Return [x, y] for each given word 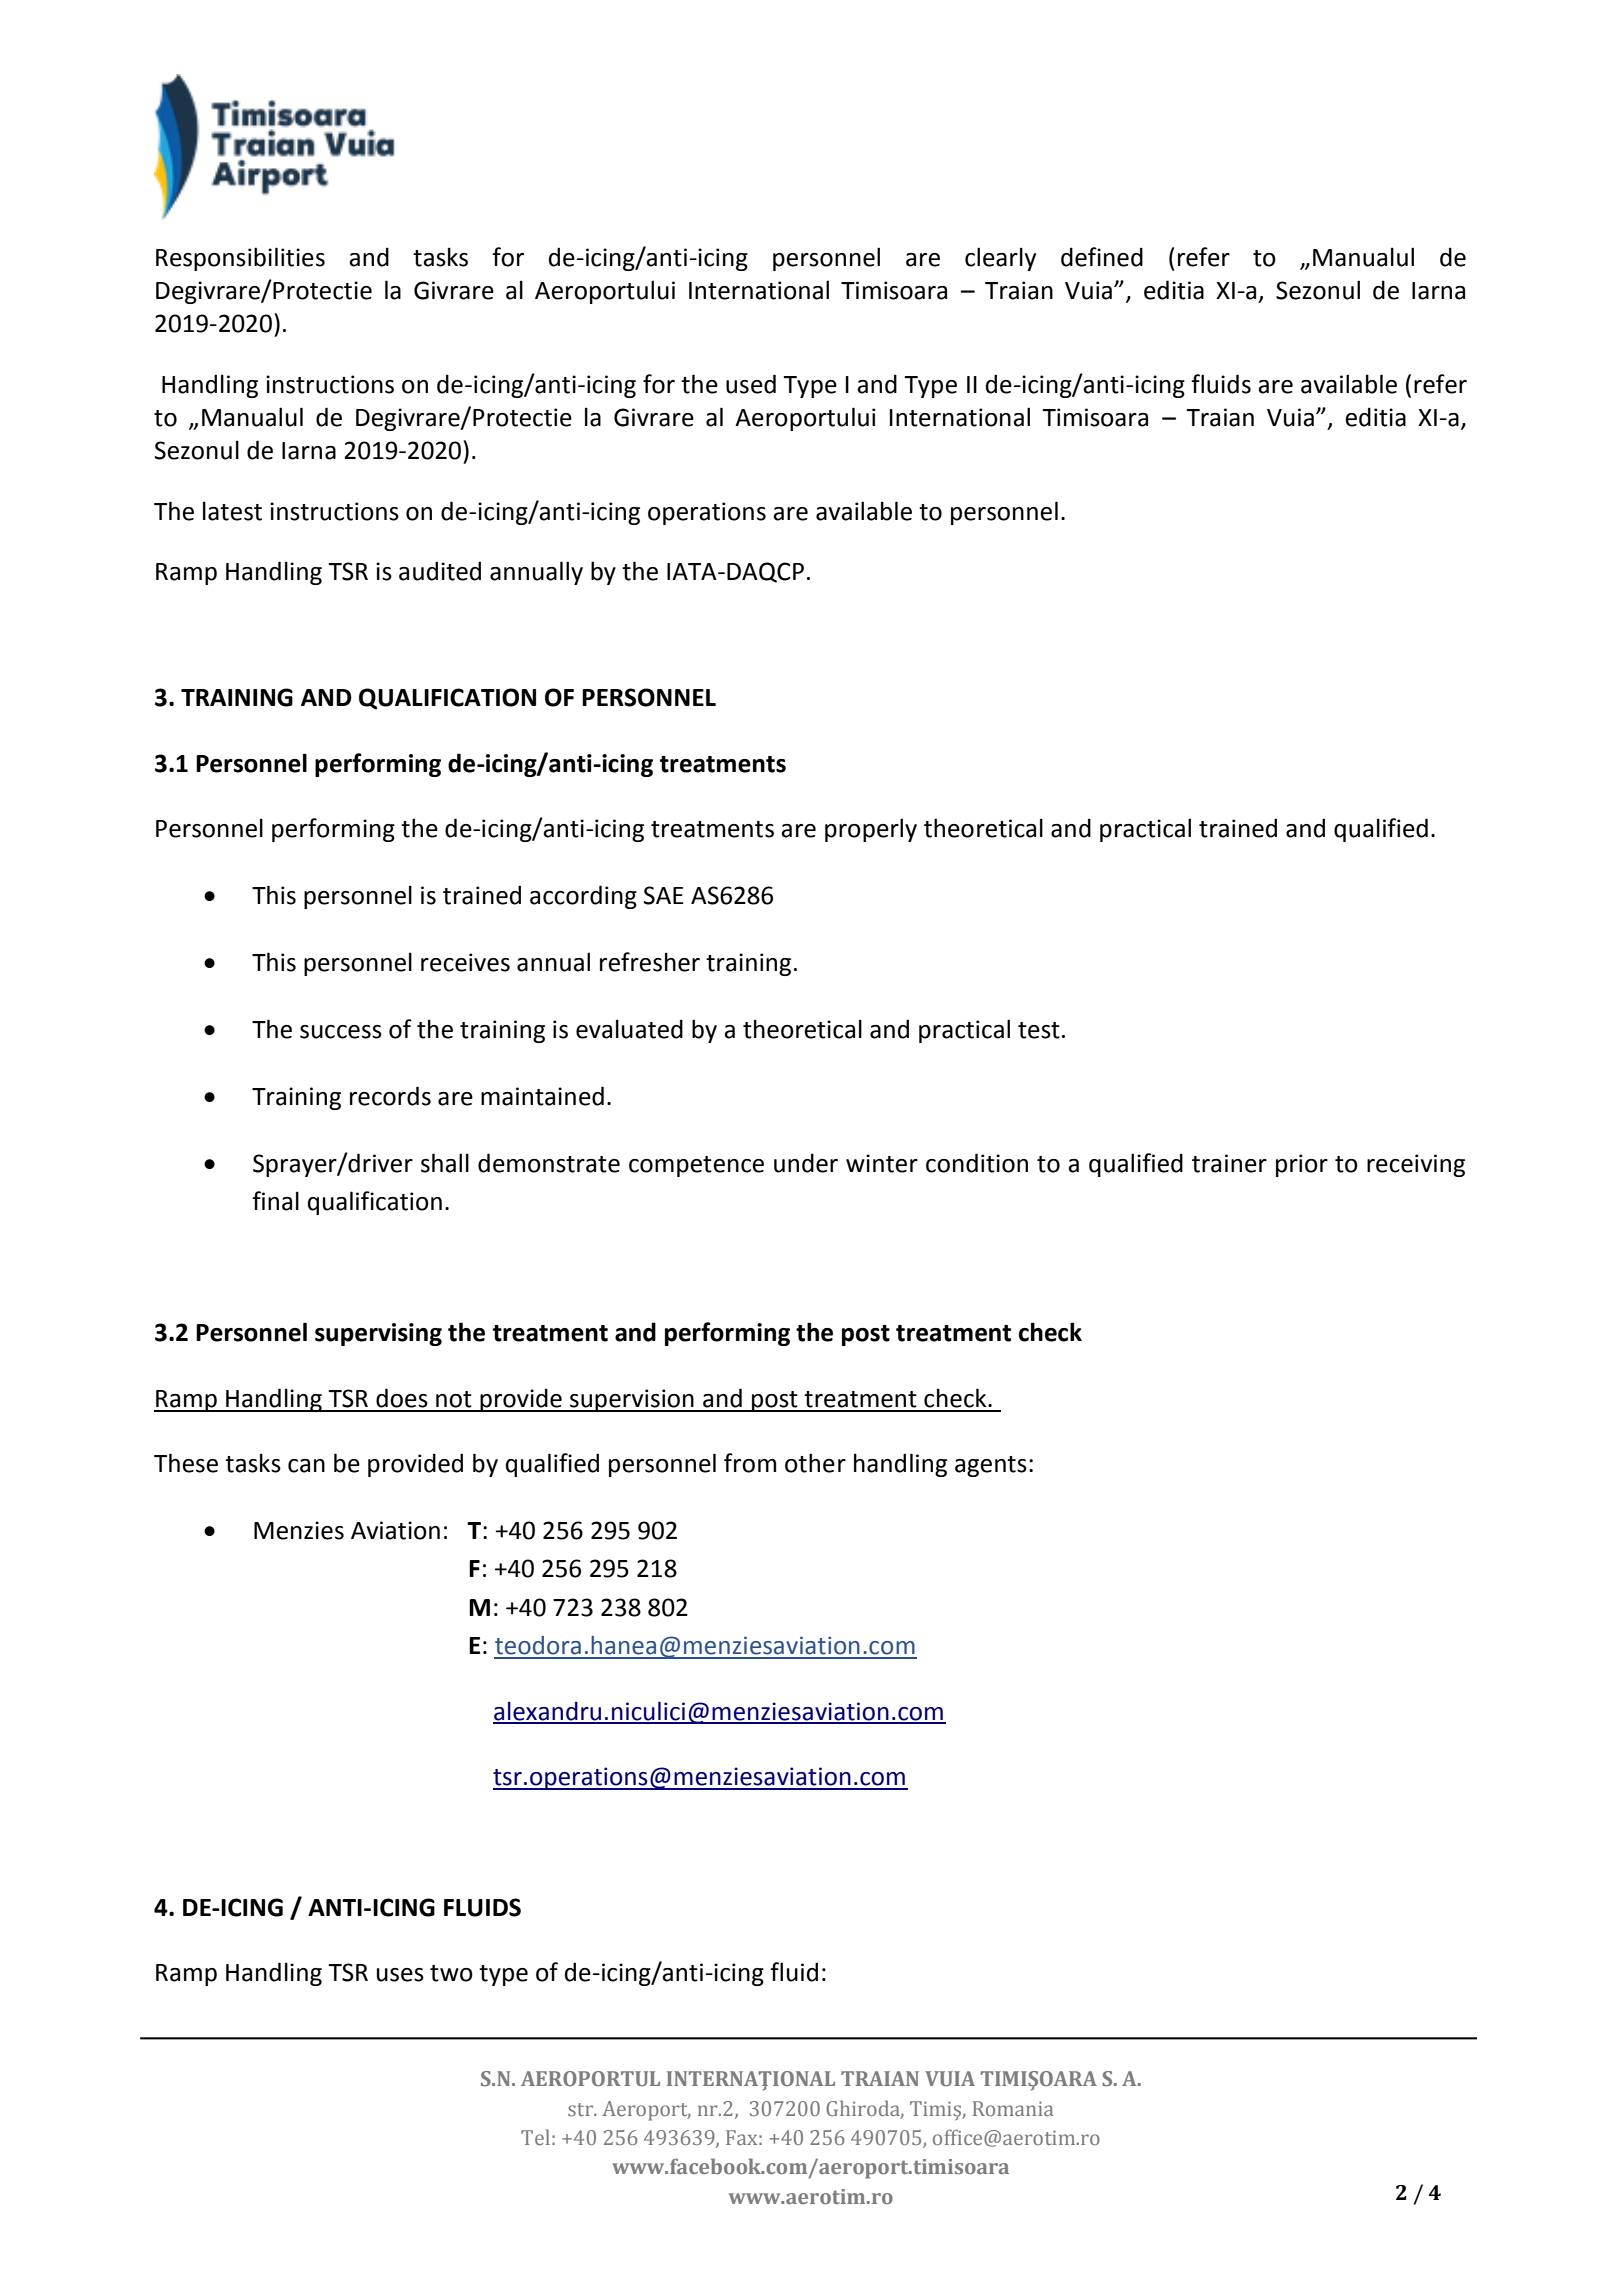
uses [400, 1975]
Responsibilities [240, 259]
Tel [535, 2137]
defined [1102, 257]
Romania [1013, 2108]
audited [440, 571]
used [751, 384]
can [306, 1466]
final [275, 1201]
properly [871, 830]
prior [1302, 1165]
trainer [1229, 1163]
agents [991, 1466]
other [815, 1463]
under [806, 1163]
